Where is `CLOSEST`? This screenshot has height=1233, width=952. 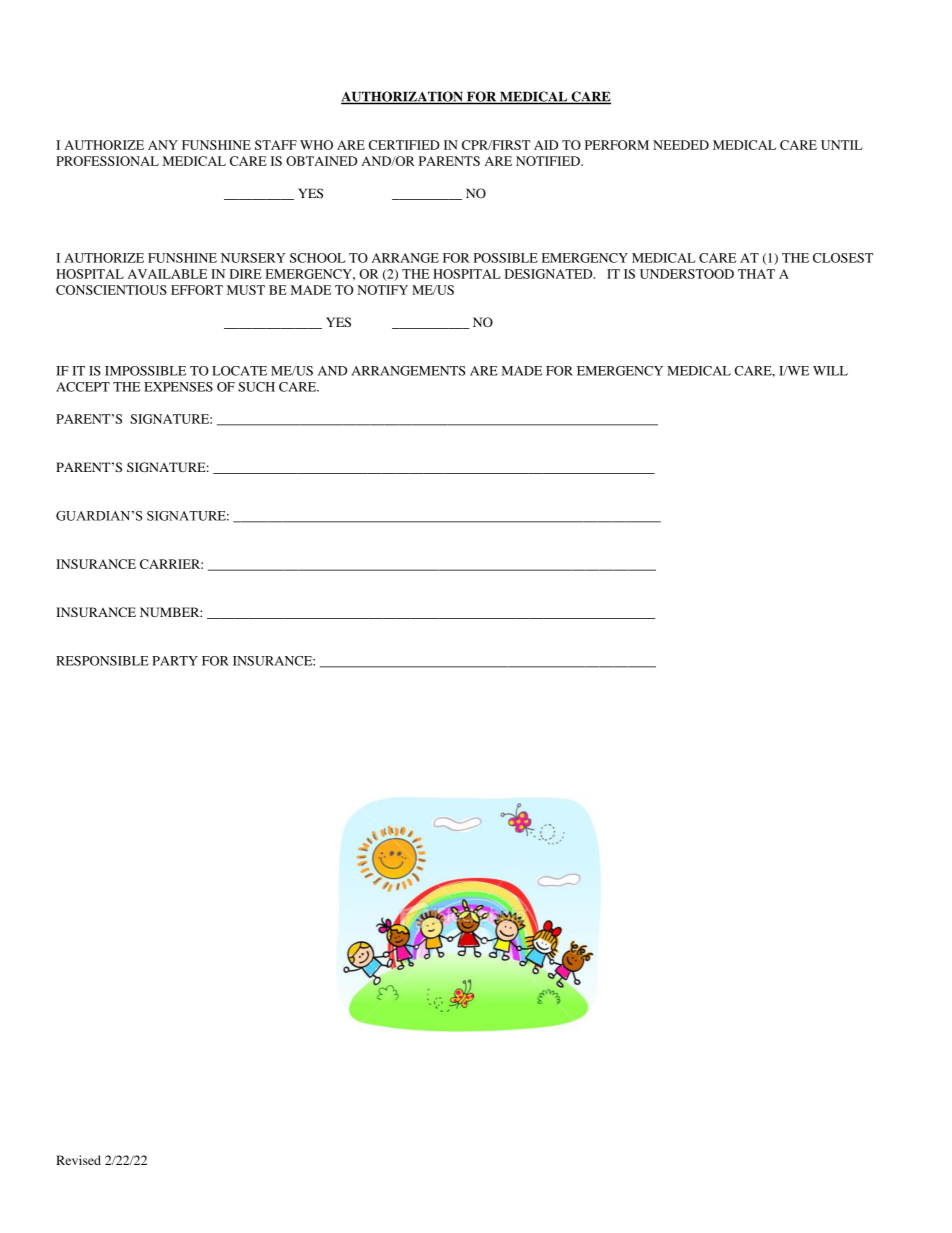 CLOSEST is located at coordinates (843, 258).
